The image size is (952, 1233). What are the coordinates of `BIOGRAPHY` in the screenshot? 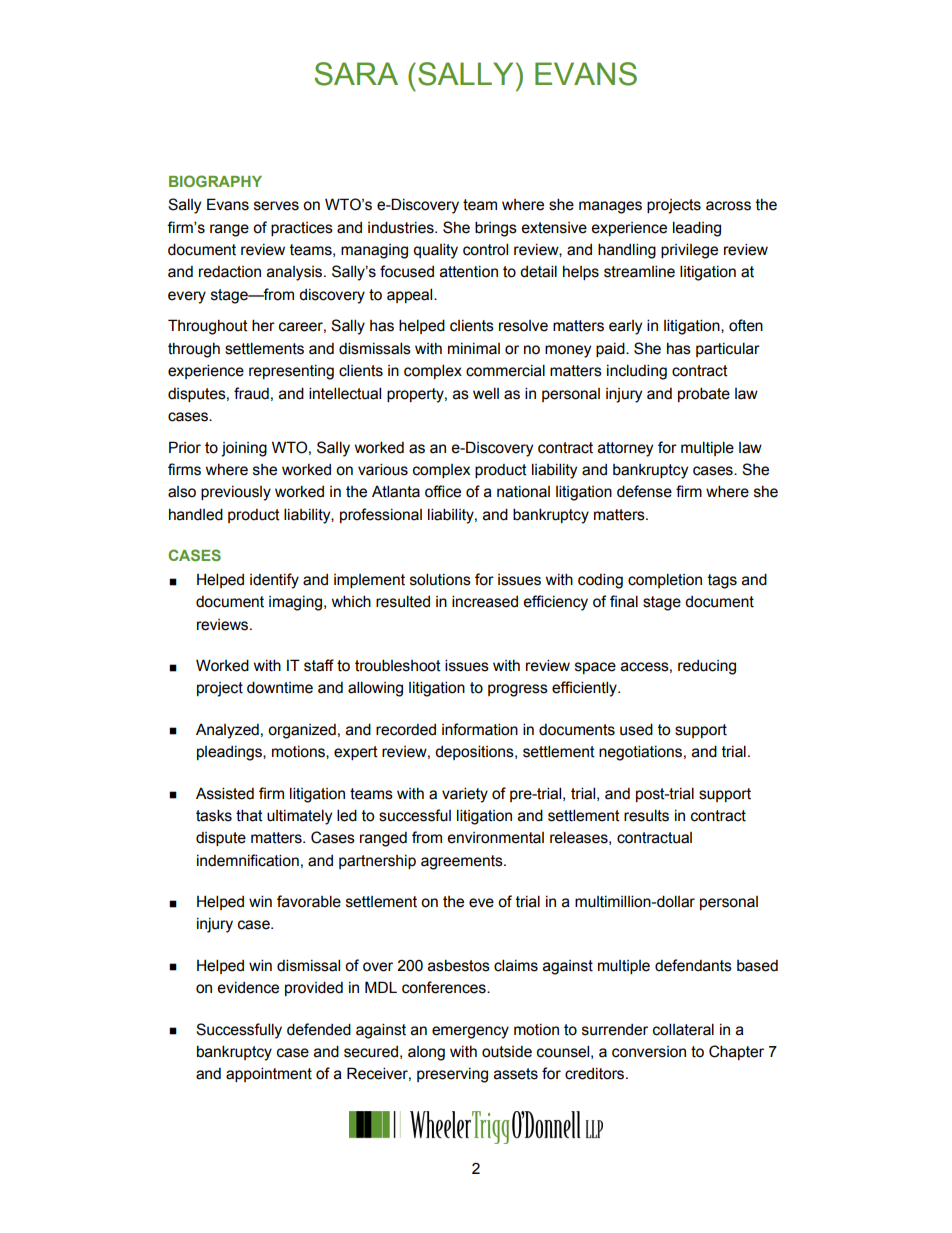 It's located at (215, 181).
